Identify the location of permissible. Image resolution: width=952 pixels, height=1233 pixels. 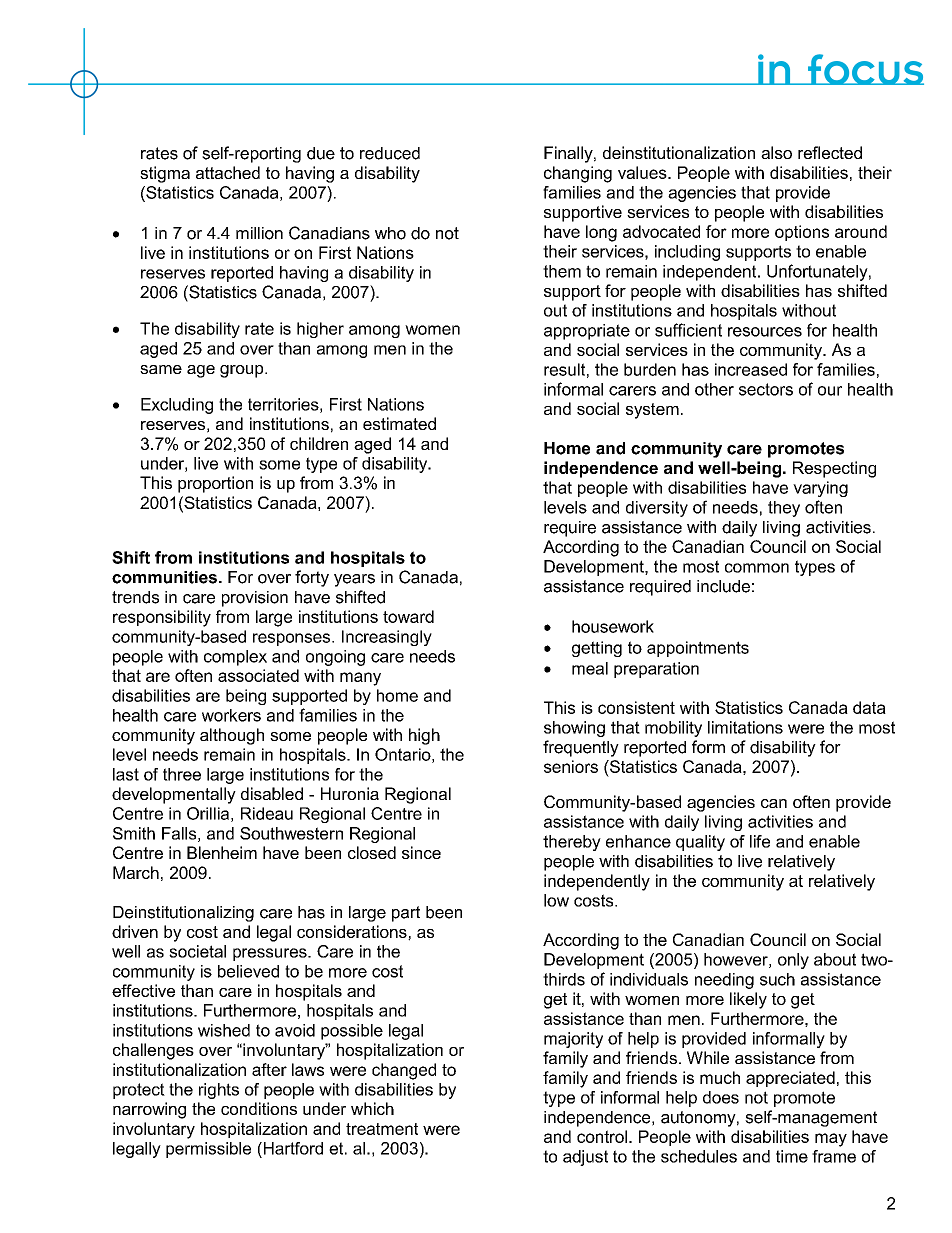
(208, 1150).
